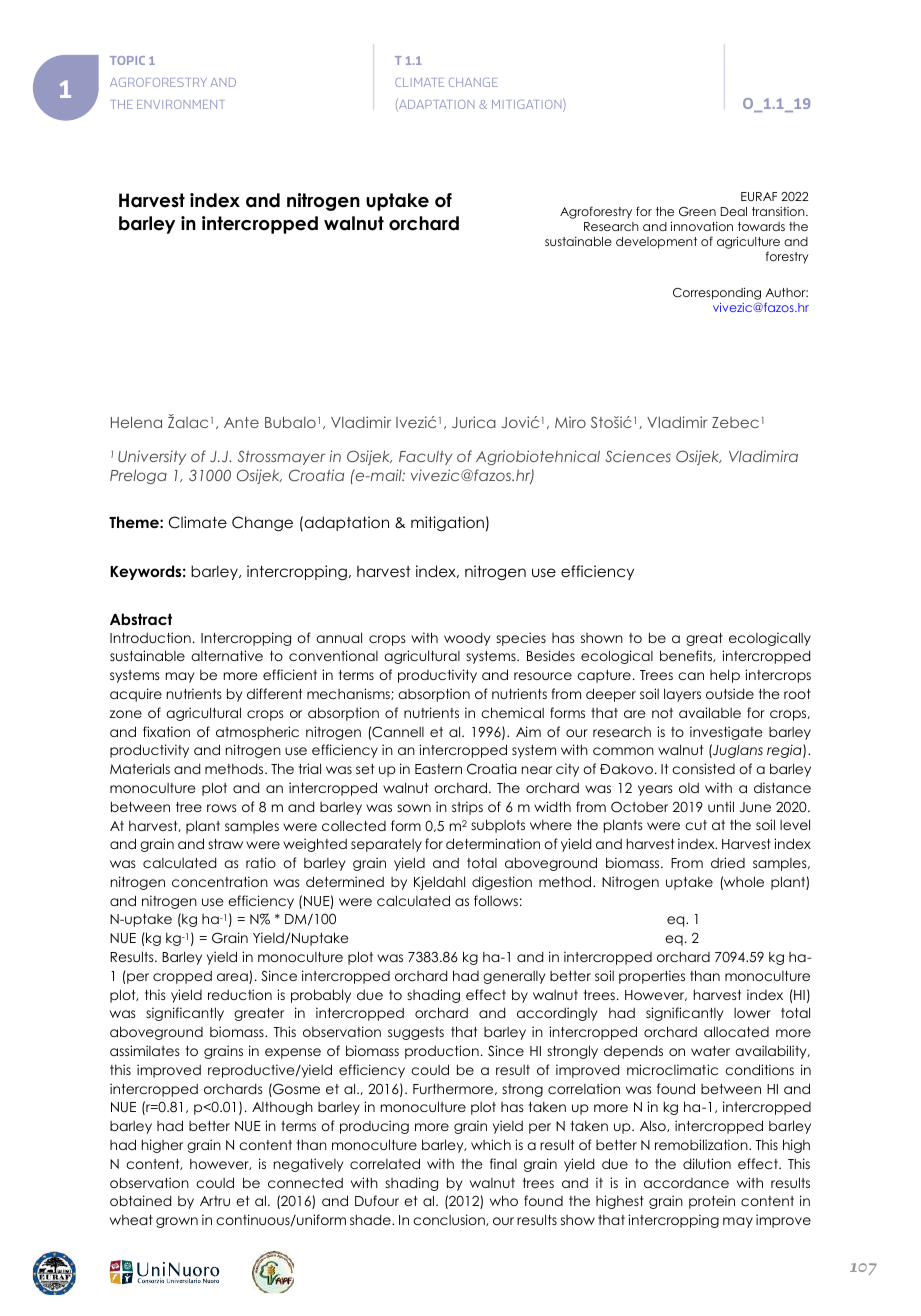  I want to click on Faculty, so click(426, 458).
